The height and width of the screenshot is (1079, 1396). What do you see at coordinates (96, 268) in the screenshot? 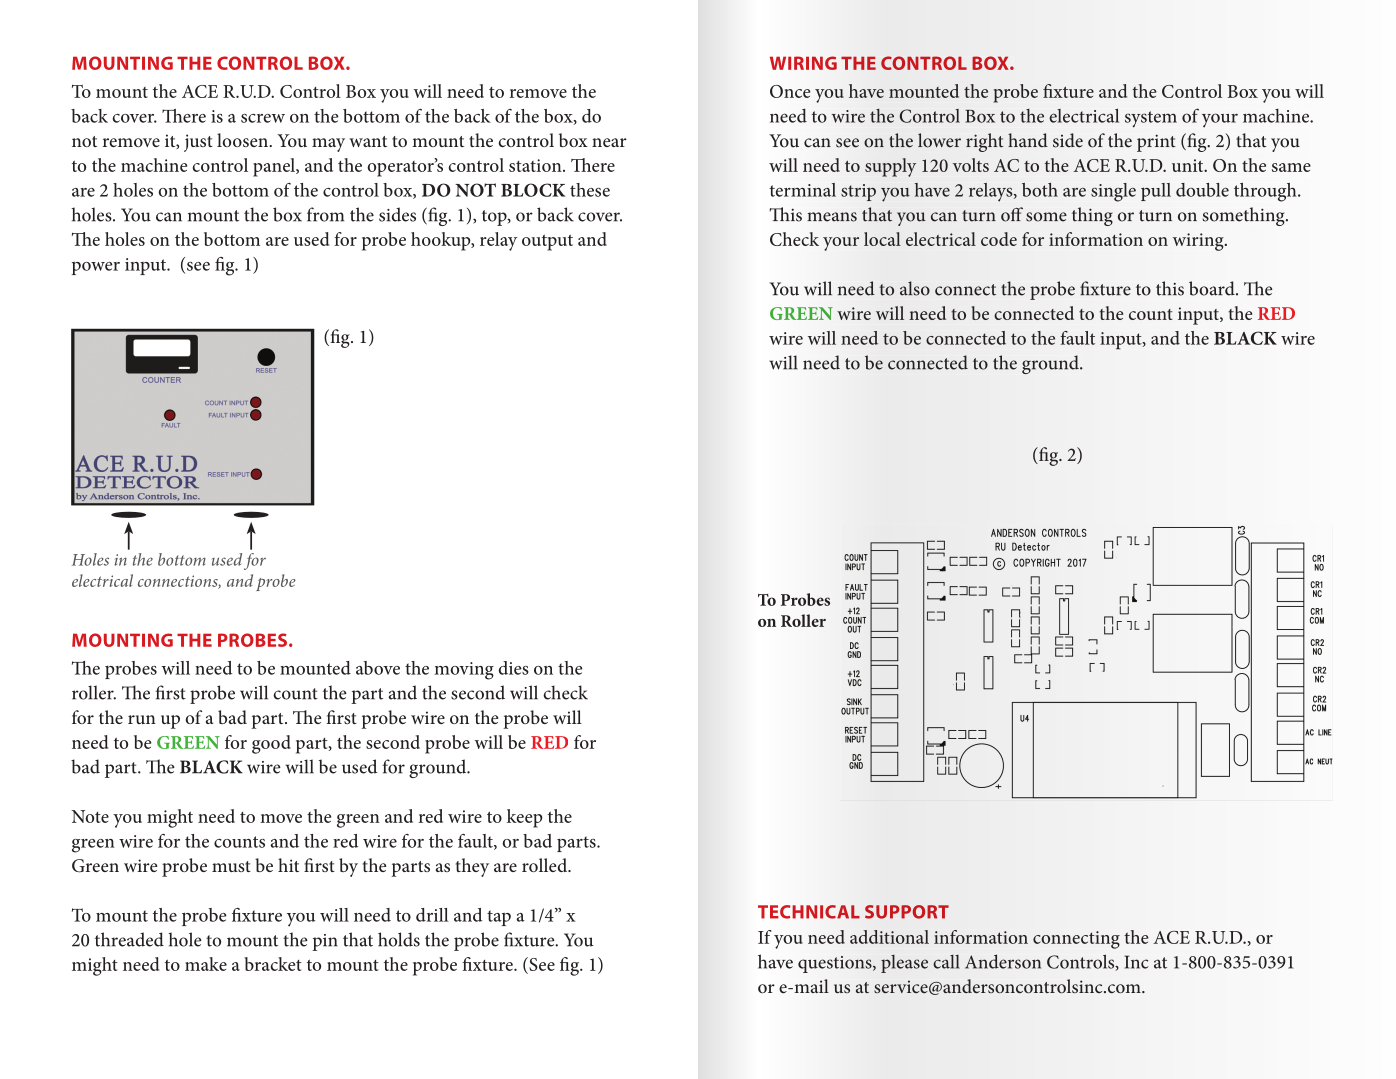
I see `power` at bounding box center [96, 268].
